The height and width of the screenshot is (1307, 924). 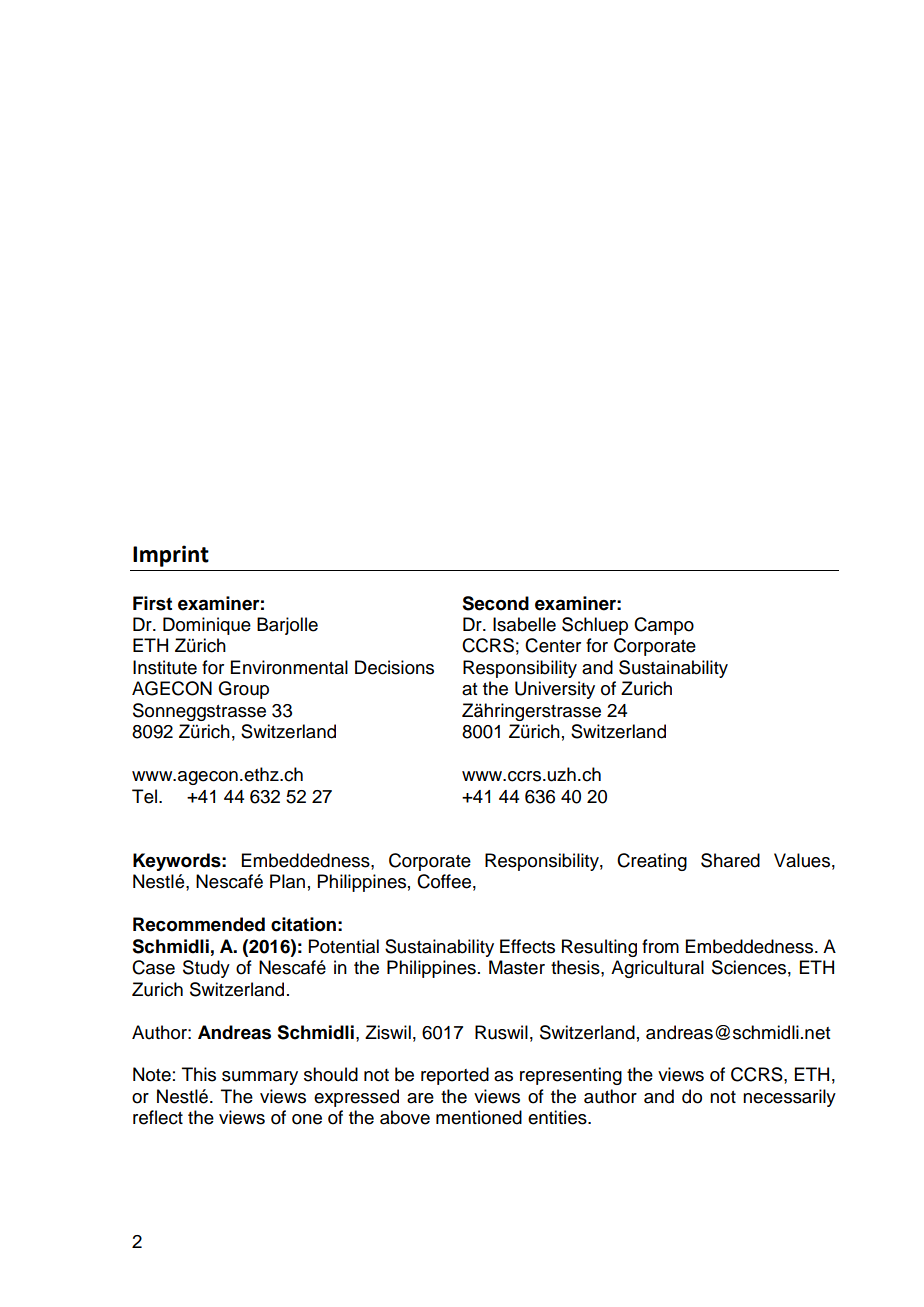 I want to click on Agricultural, so click(x=657, y=969).
